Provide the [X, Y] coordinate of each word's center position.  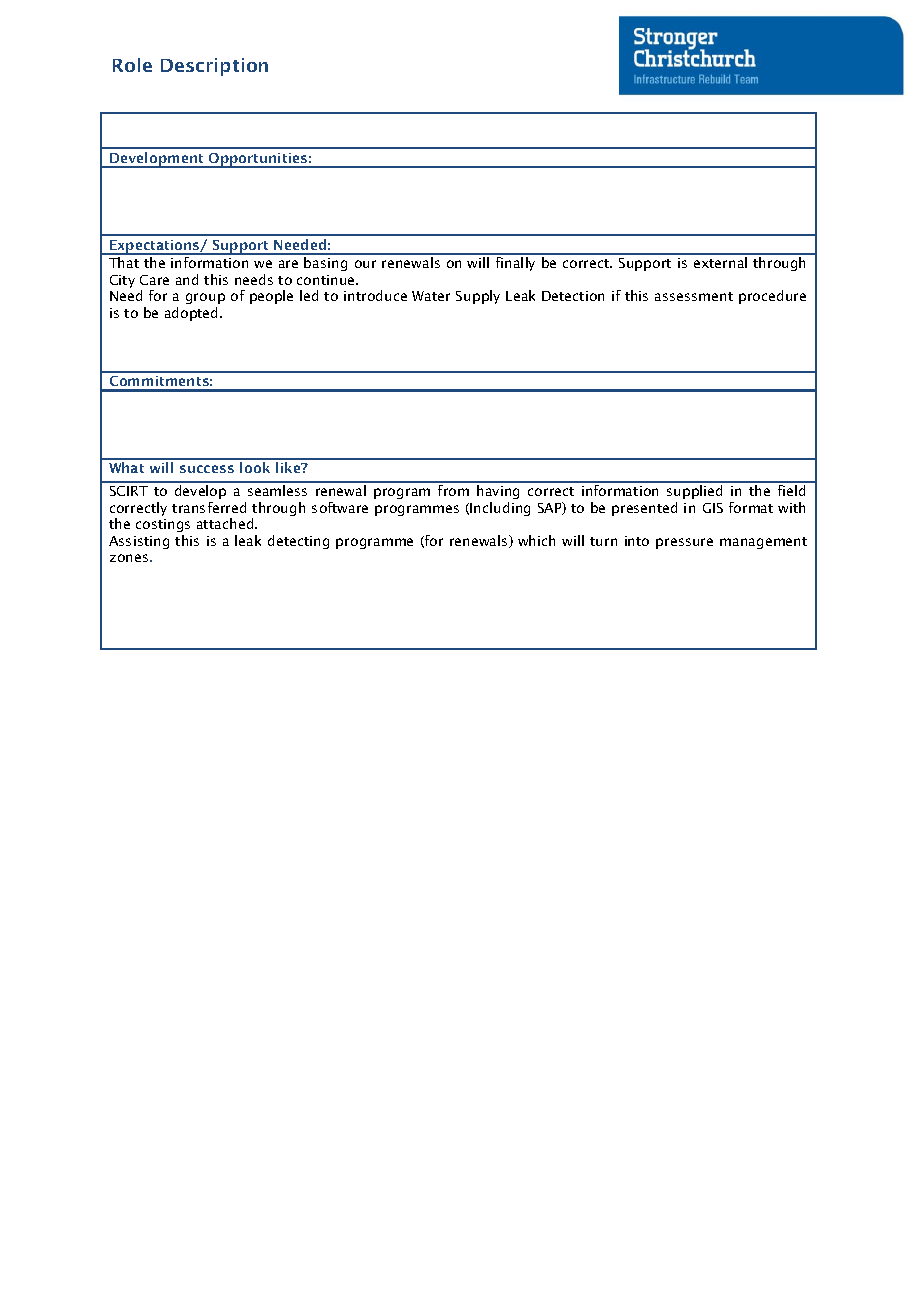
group [205, 298]
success [207, 469]
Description [214, 67]
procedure [772, 297]
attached [226, 523]
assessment [694, 296]
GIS [713, 508]
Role [132, 65]
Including [500, 509]
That [124, 262]
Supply [478, 297]
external [720, 262]
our [365, 264]
